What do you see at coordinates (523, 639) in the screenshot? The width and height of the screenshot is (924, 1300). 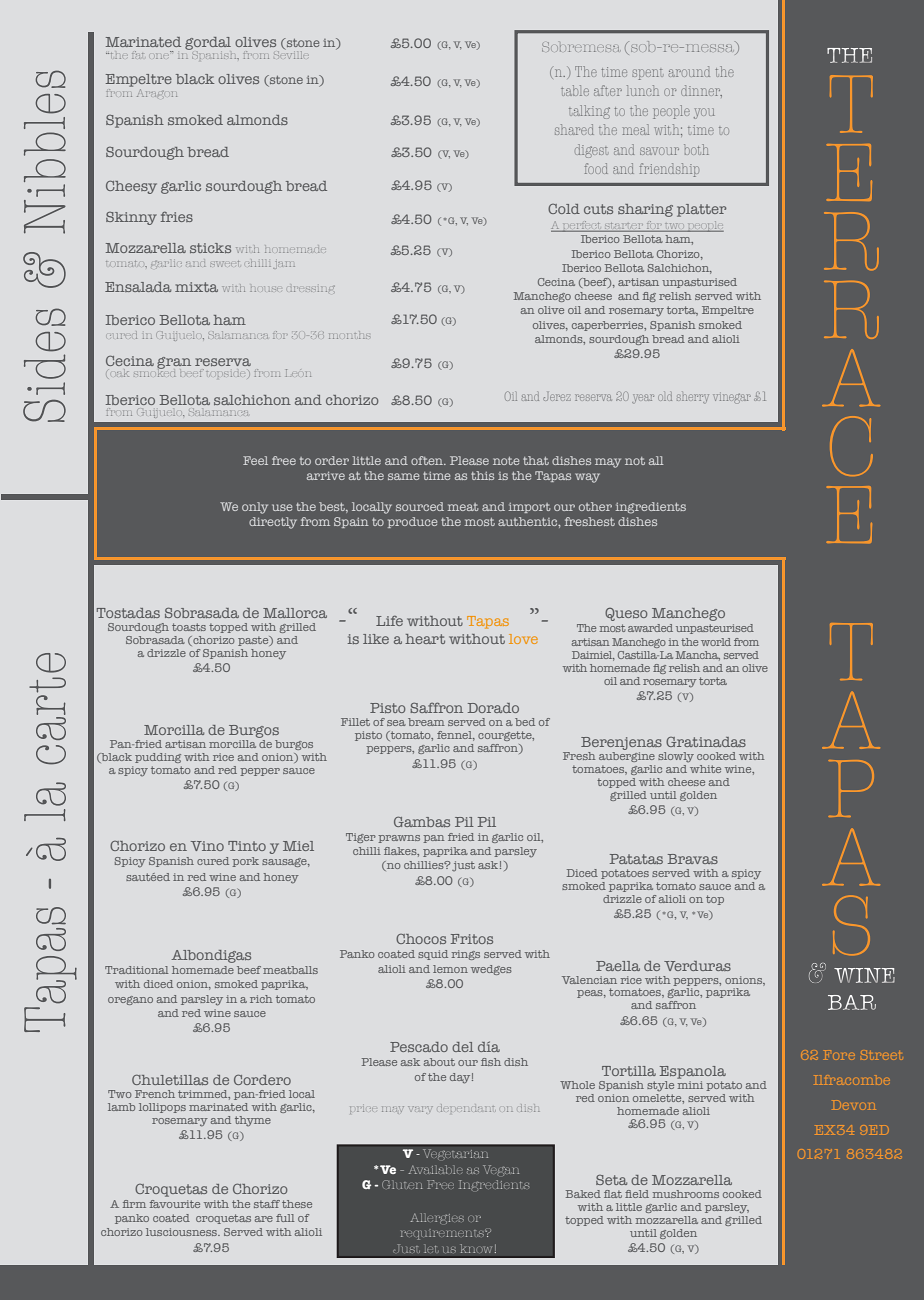 I see `love` at bounding box center [523, 639].
